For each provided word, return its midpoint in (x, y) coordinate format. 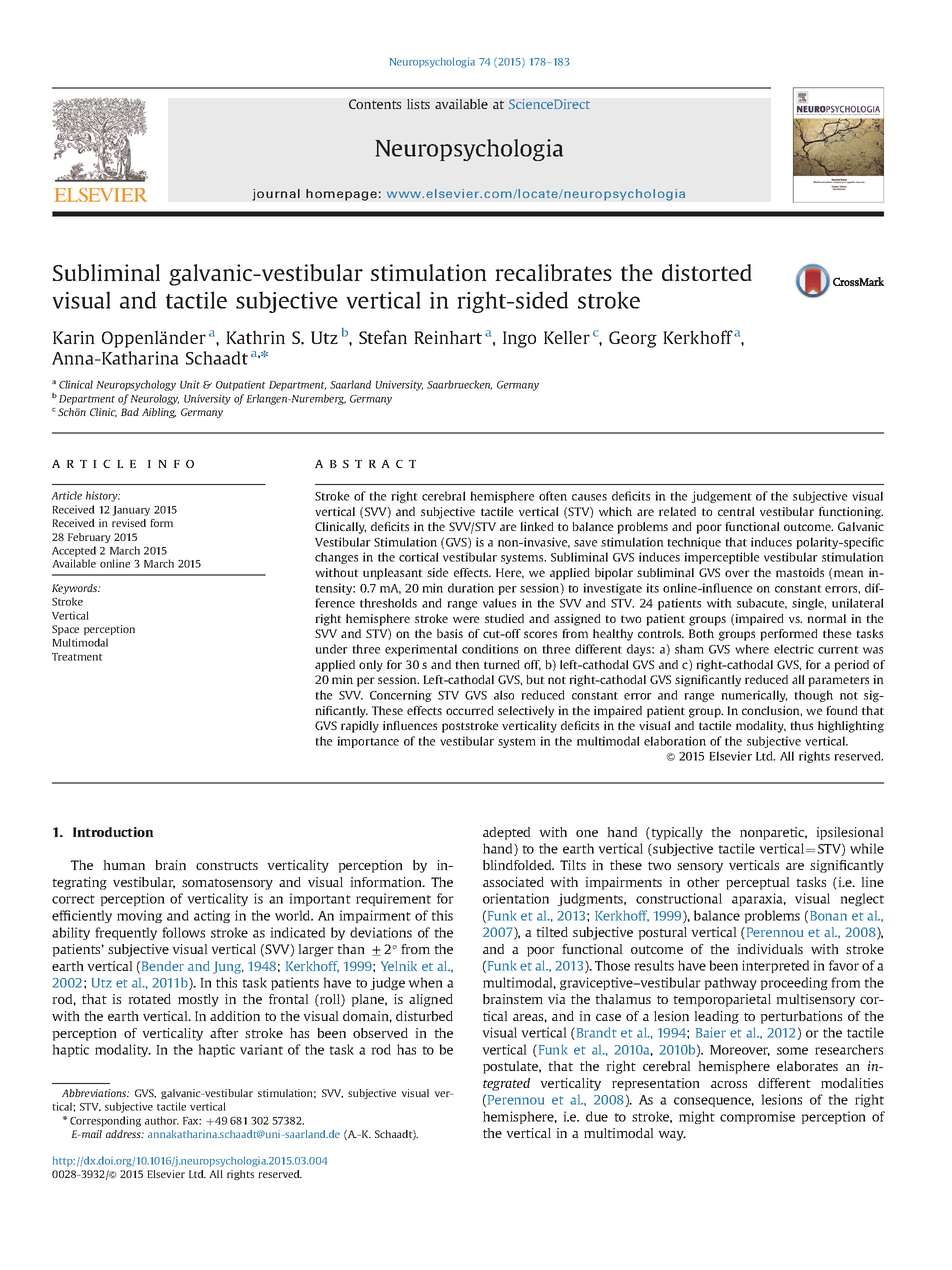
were (466, 619)
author (162, 1120)
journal (276, 195)
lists (418, 104)
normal (826, 618)
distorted (707, 272)
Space (65, 630)
